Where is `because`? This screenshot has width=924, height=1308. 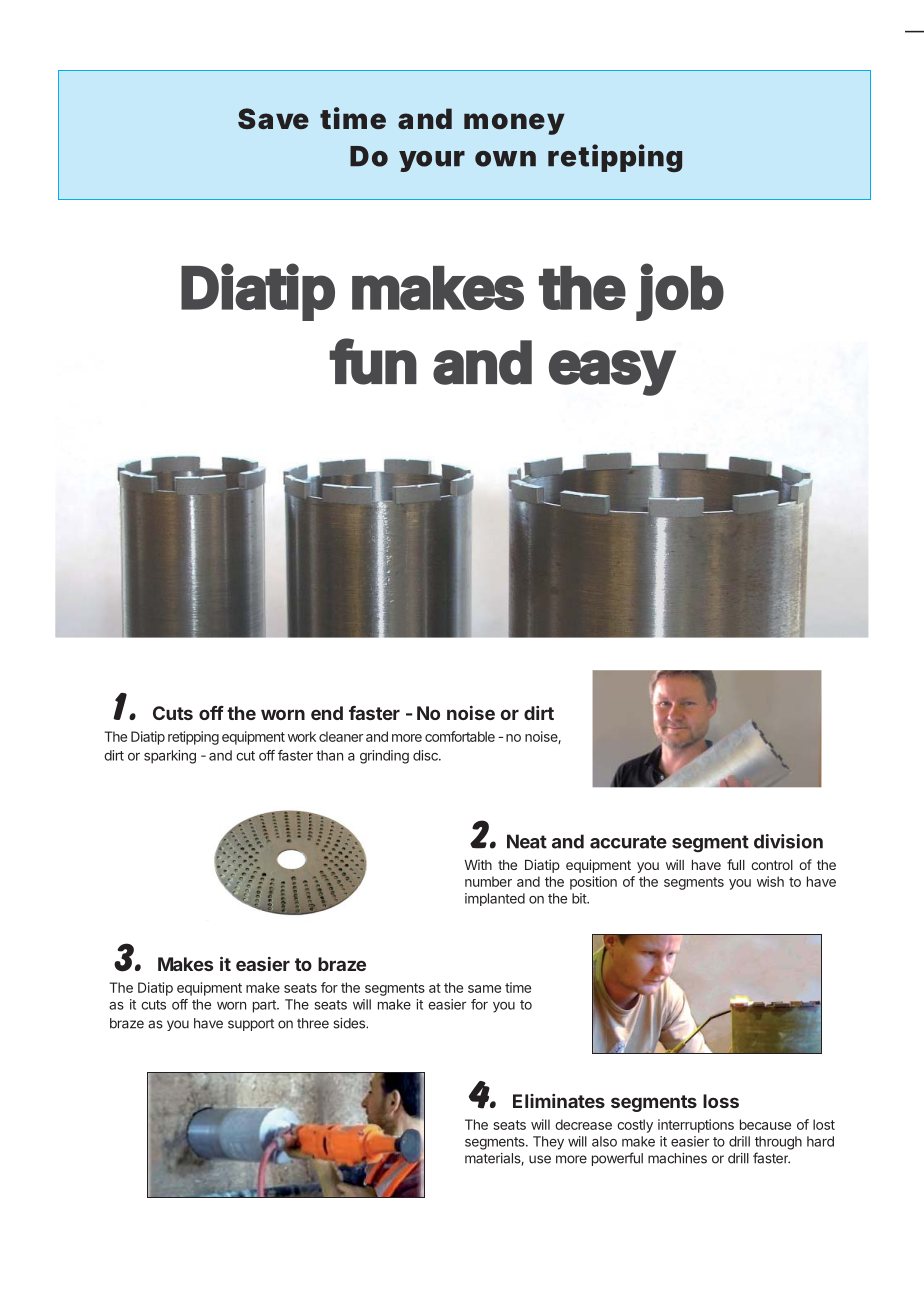
because is located at coordinates (765, 1124).
